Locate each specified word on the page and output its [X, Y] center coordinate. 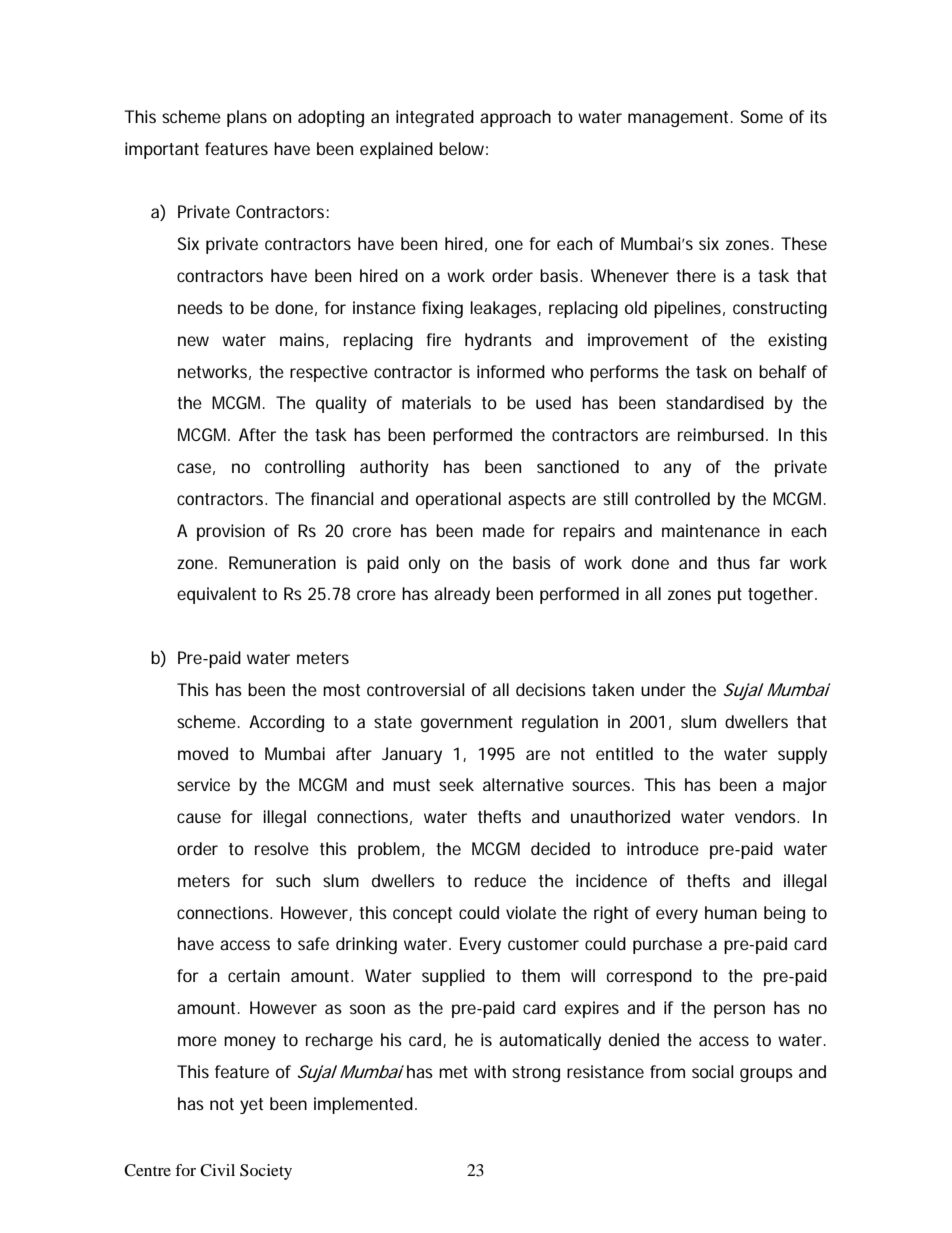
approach [515, 118]
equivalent [216, 595]
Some [762, 116]
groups [766, 1075]
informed [511, 371]
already [462, 595]
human [731, 912]
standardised [715, 402]
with [490, 1071]
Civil [217, 1170]
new [193, 341]
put [730, 596]
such [293, 880]
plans [247, 118]
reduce [500, 880]
